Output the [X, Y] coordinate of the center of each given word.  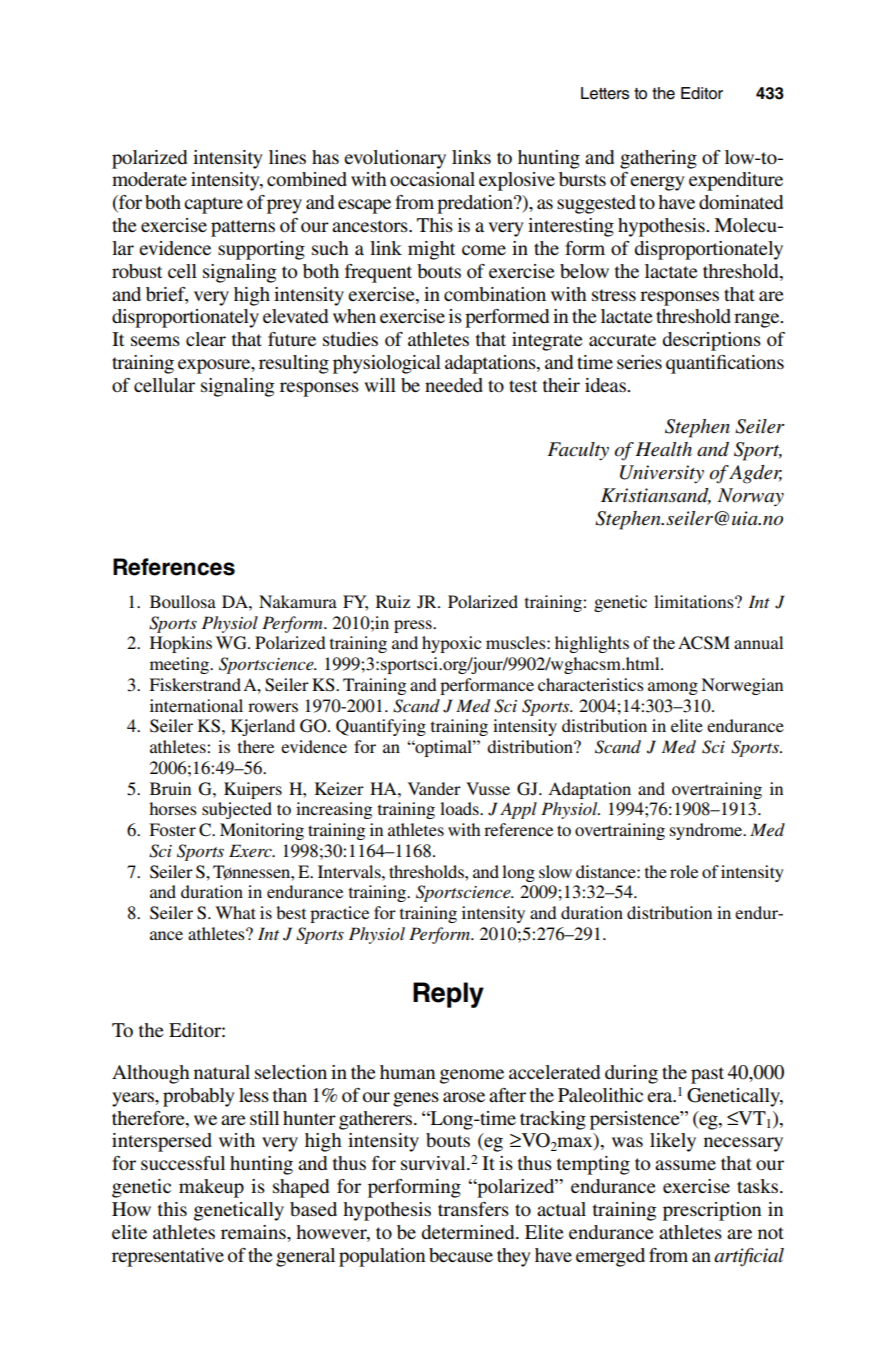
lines [287, 157]
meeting [180, 665]
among [673, 688]
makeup [211, 1188]
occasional [432, 179]
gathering [658, 159]
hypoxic [451, 644]
